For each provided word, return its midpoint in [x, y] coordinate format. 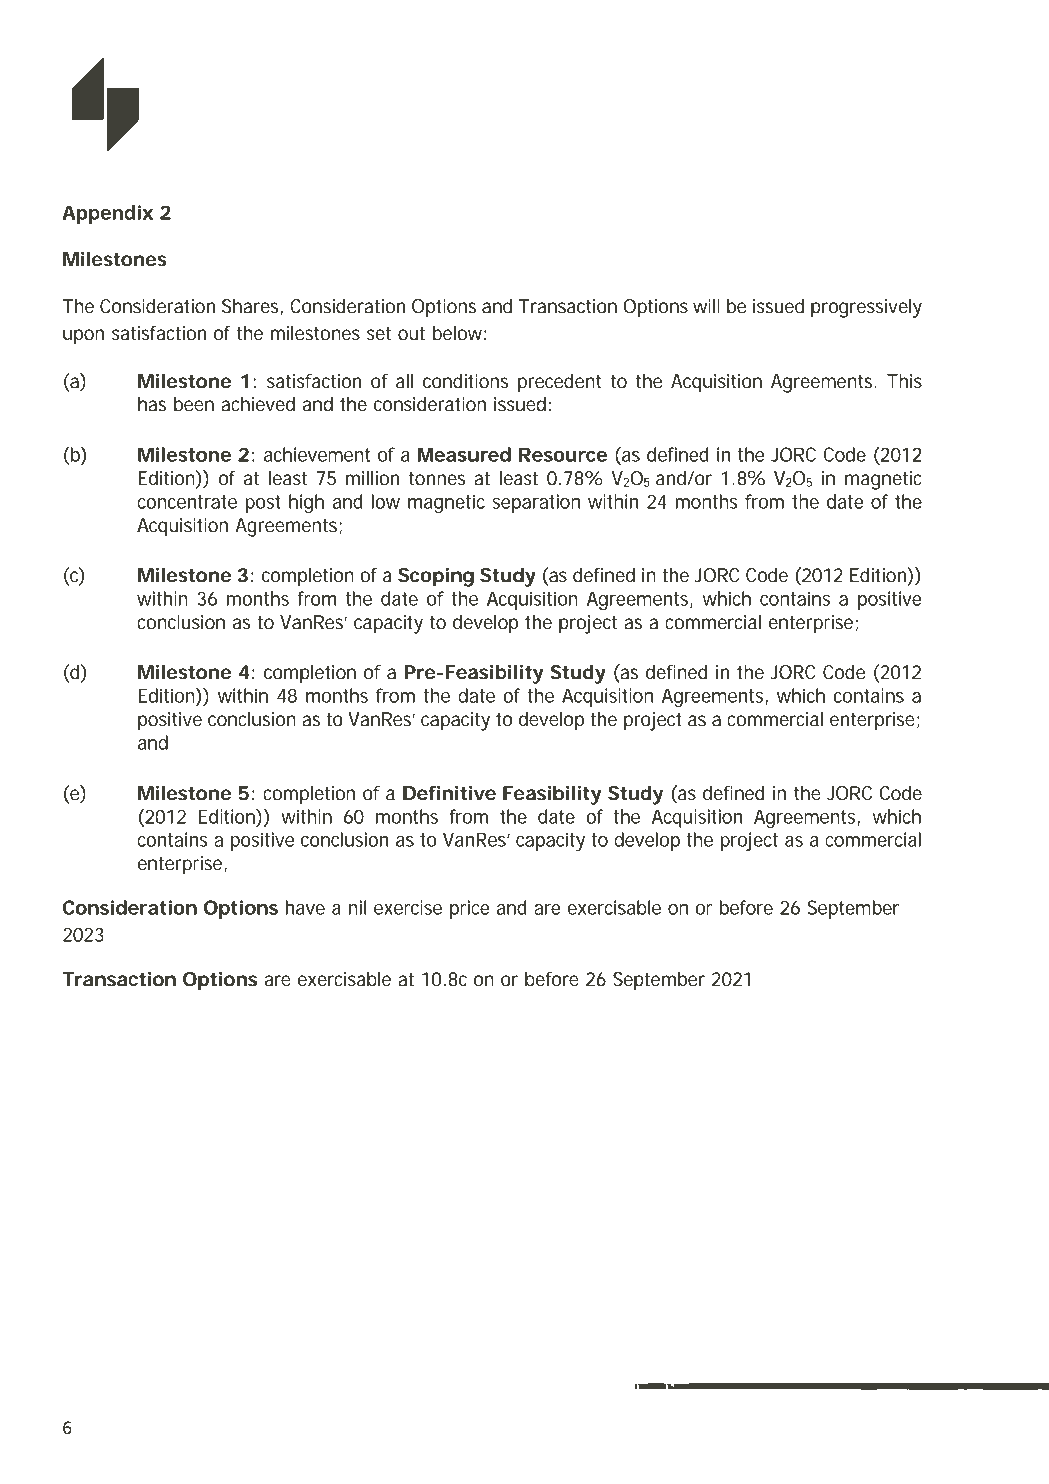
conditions [465, 381]
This [904, 381]
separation [536, 503]
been [194, 404]
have [305, 907]
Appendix [108, 214]
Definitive [449, 793]
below [459, 333]
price [470, 909]
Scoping [436, 577]
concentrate [187, 502]
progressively [866, 308]
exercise [408, 907]
